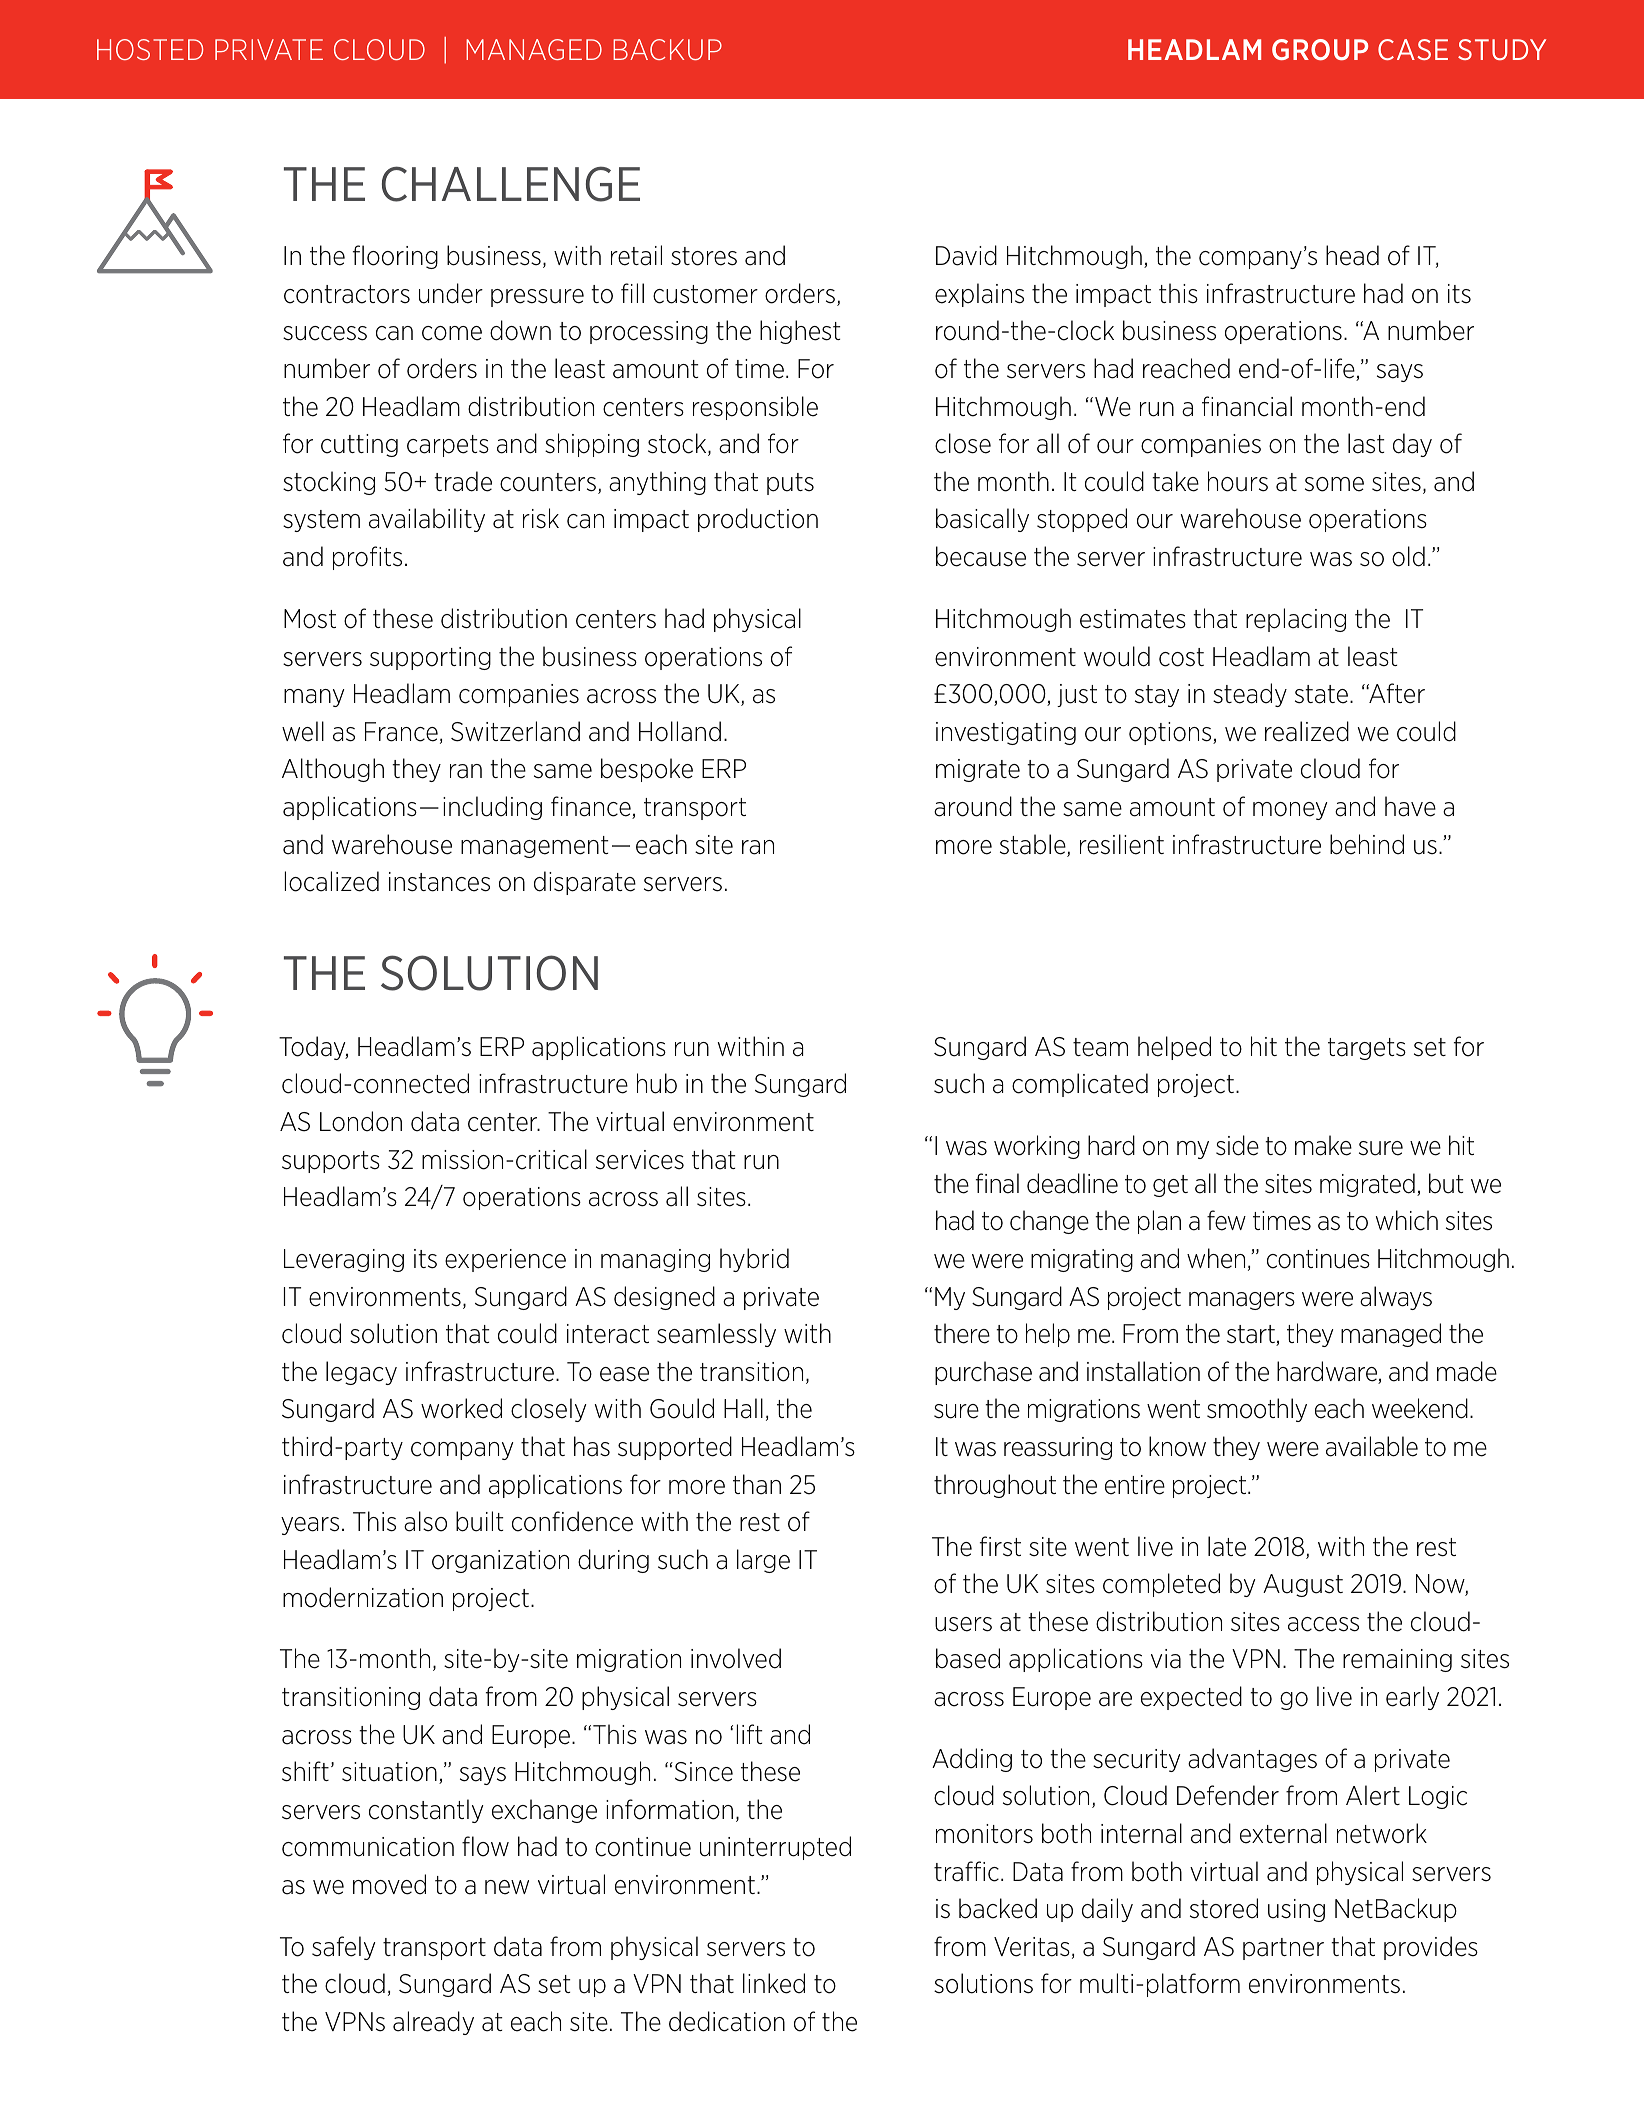 This screenshot has height=2128, width=1644. Describe the element at coordinates (367, 558) in the screenshot. I see `profits` at that location.
